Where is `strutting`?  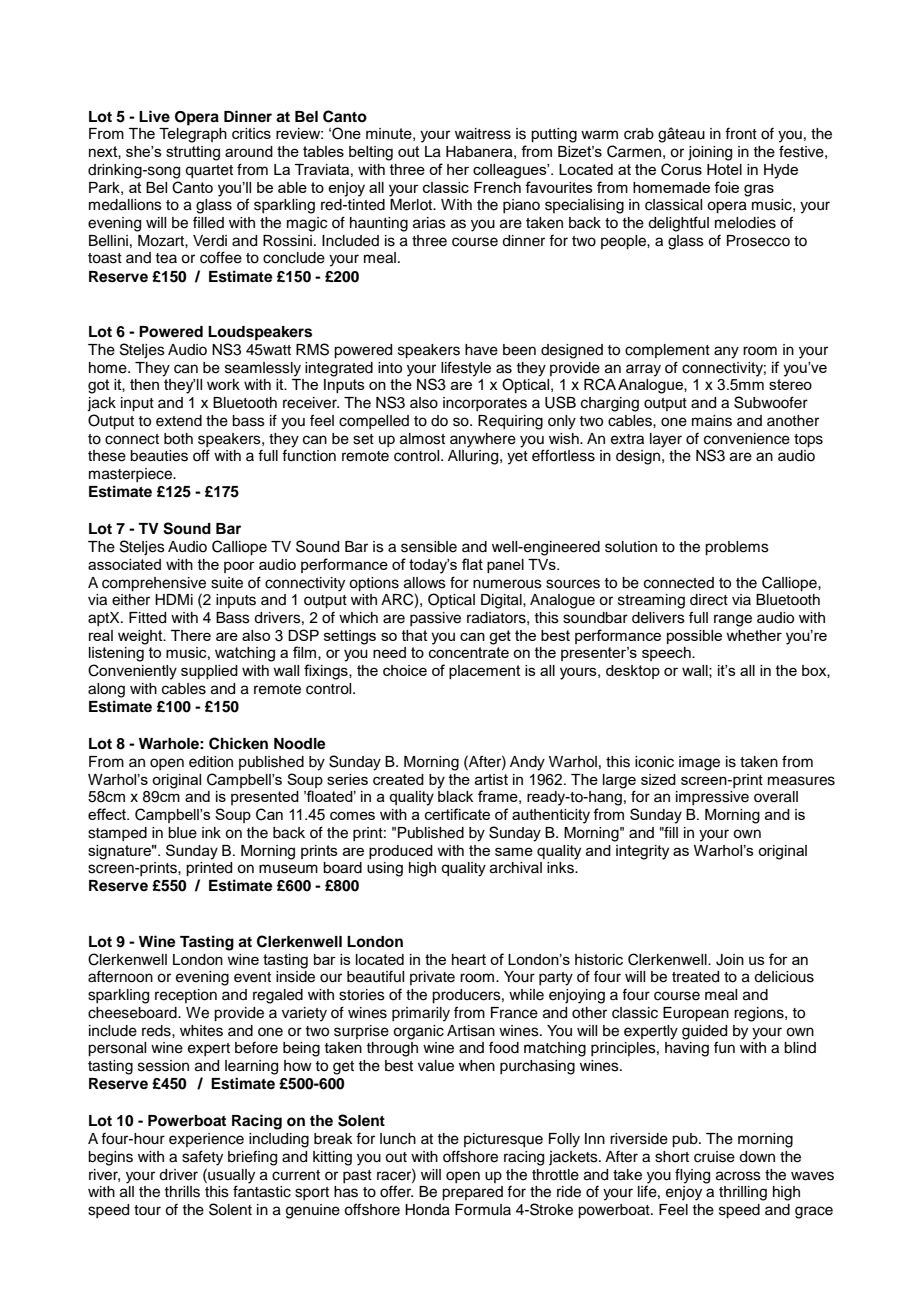 strutting is located at coordinates (193, 153).
